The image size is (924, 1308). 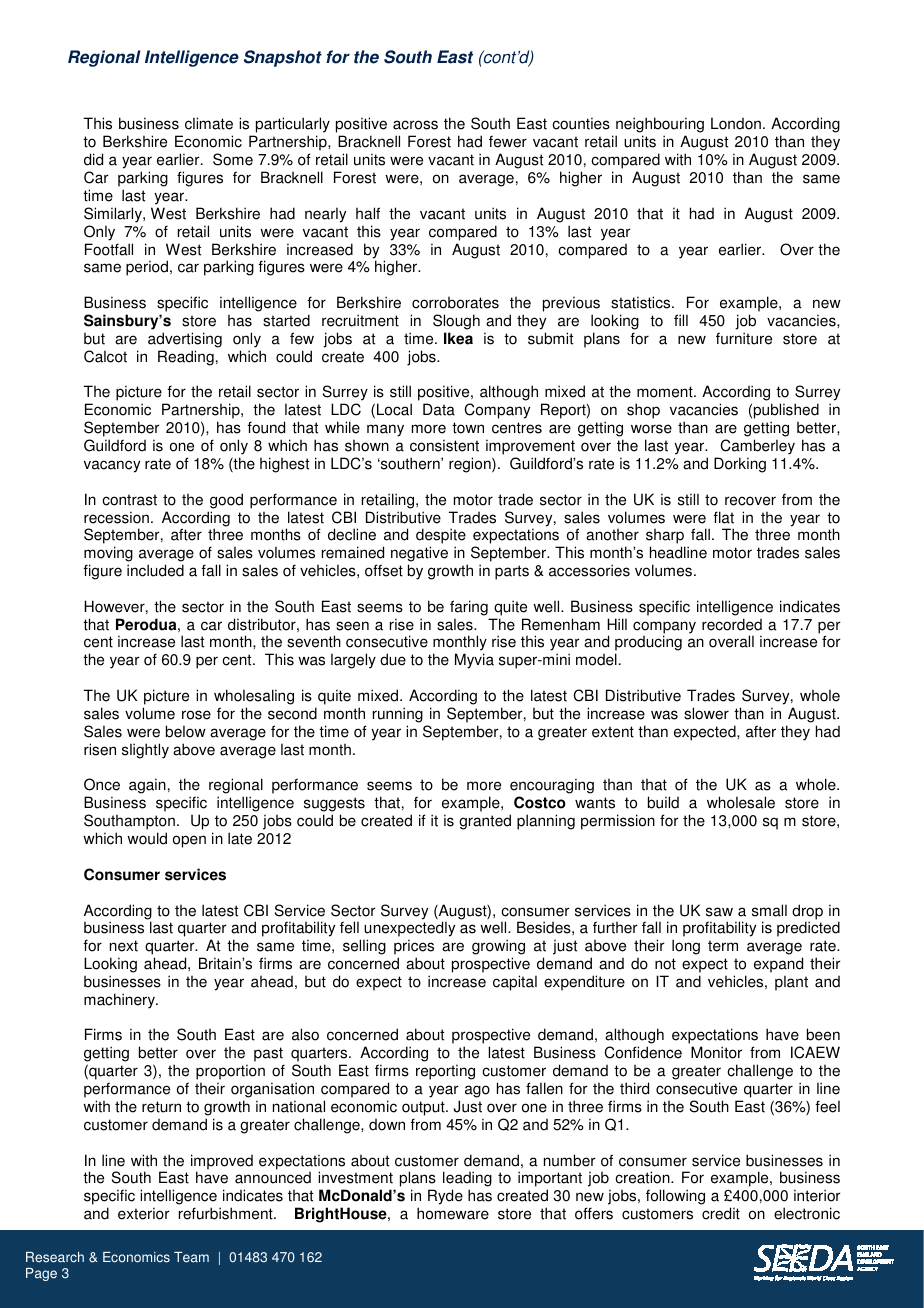 What do you see at coordinates (445, 1197) in the screenshot?
I see `Ryde` at bounding box center [445, 1197].
